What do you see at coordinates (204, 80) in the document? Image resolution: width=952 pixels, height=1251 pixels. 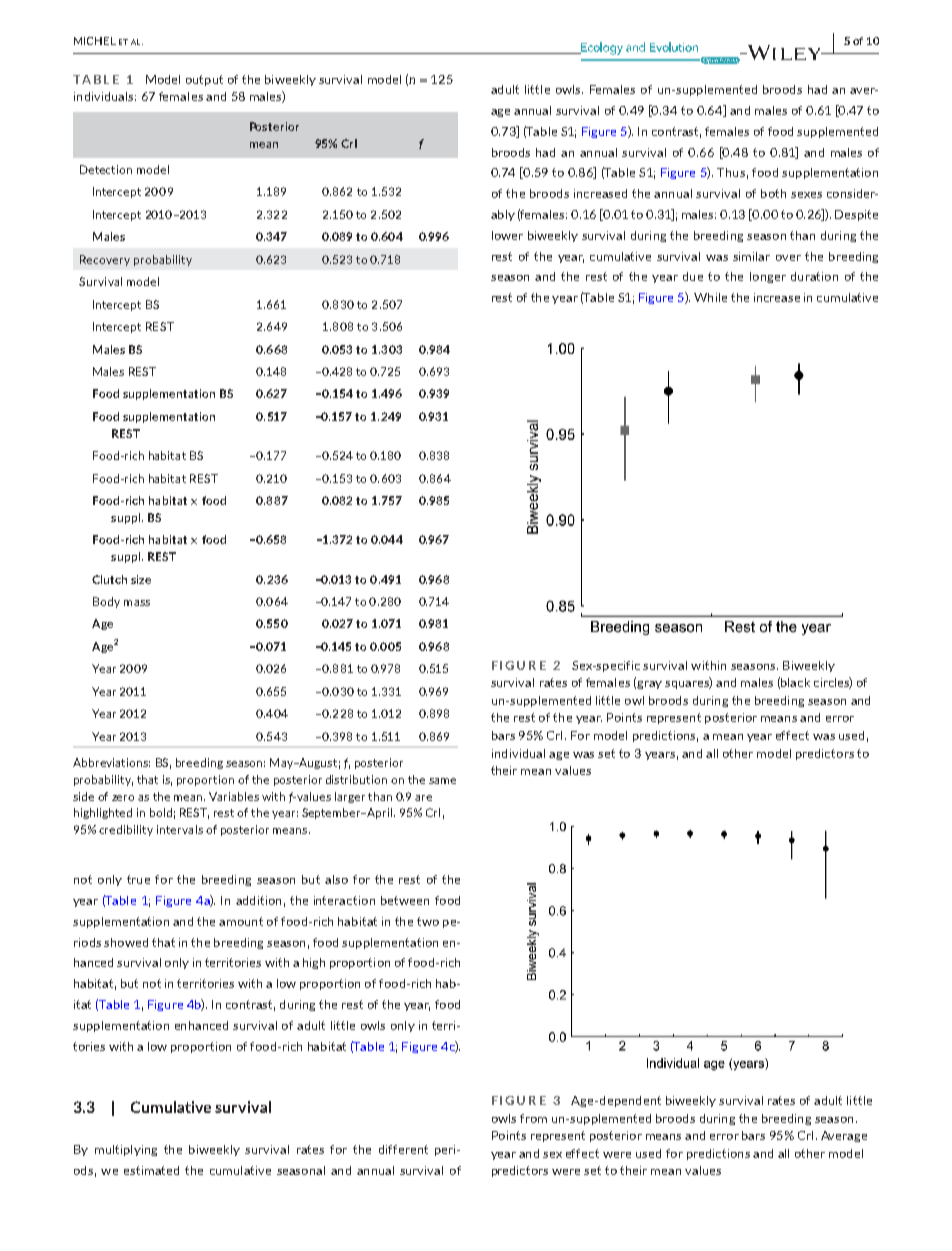 I see `output` at bounding box center [204, 80].
